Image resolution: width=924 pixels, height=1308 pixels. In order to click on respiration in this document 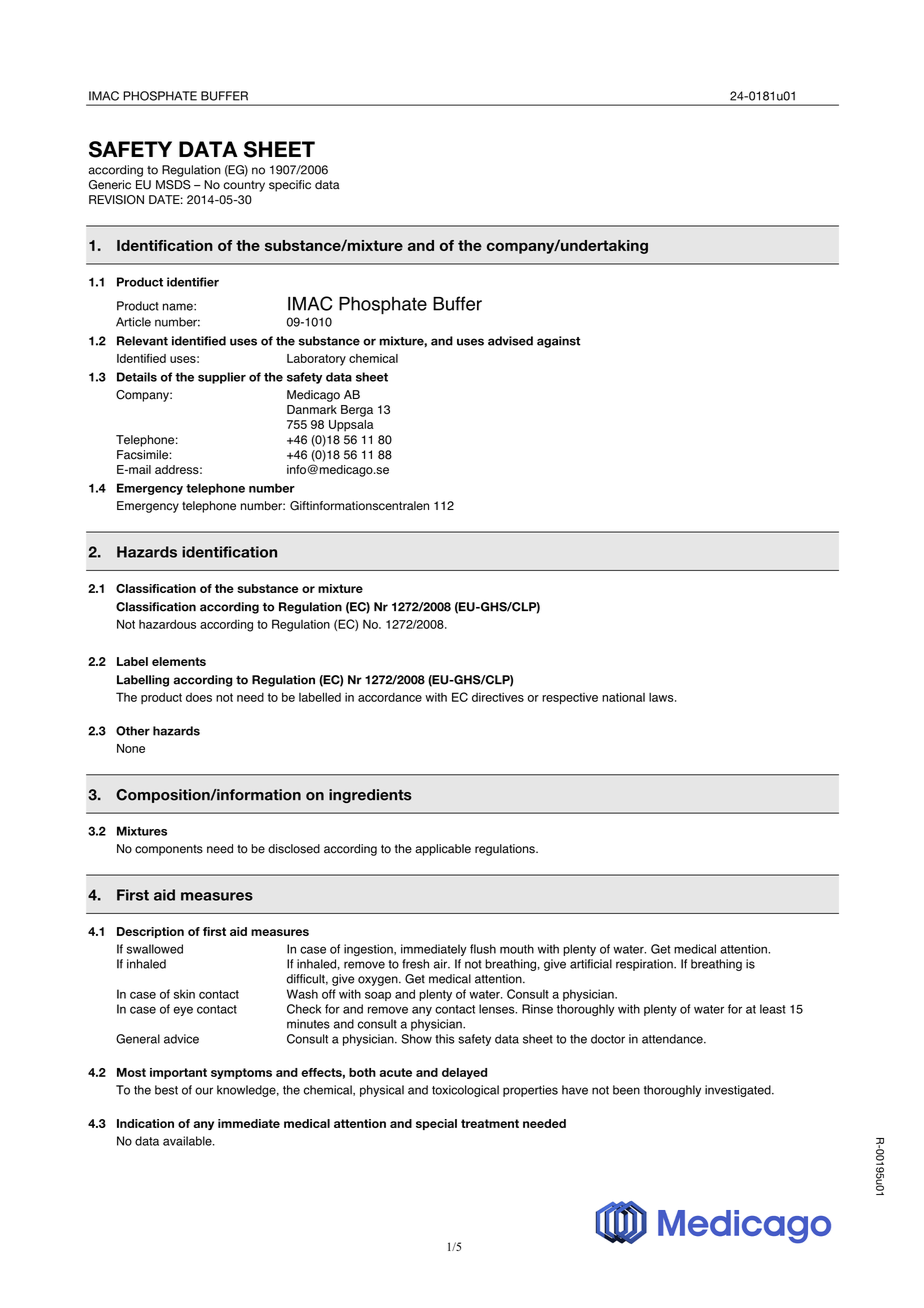, I will do `click(645, 965)`.
